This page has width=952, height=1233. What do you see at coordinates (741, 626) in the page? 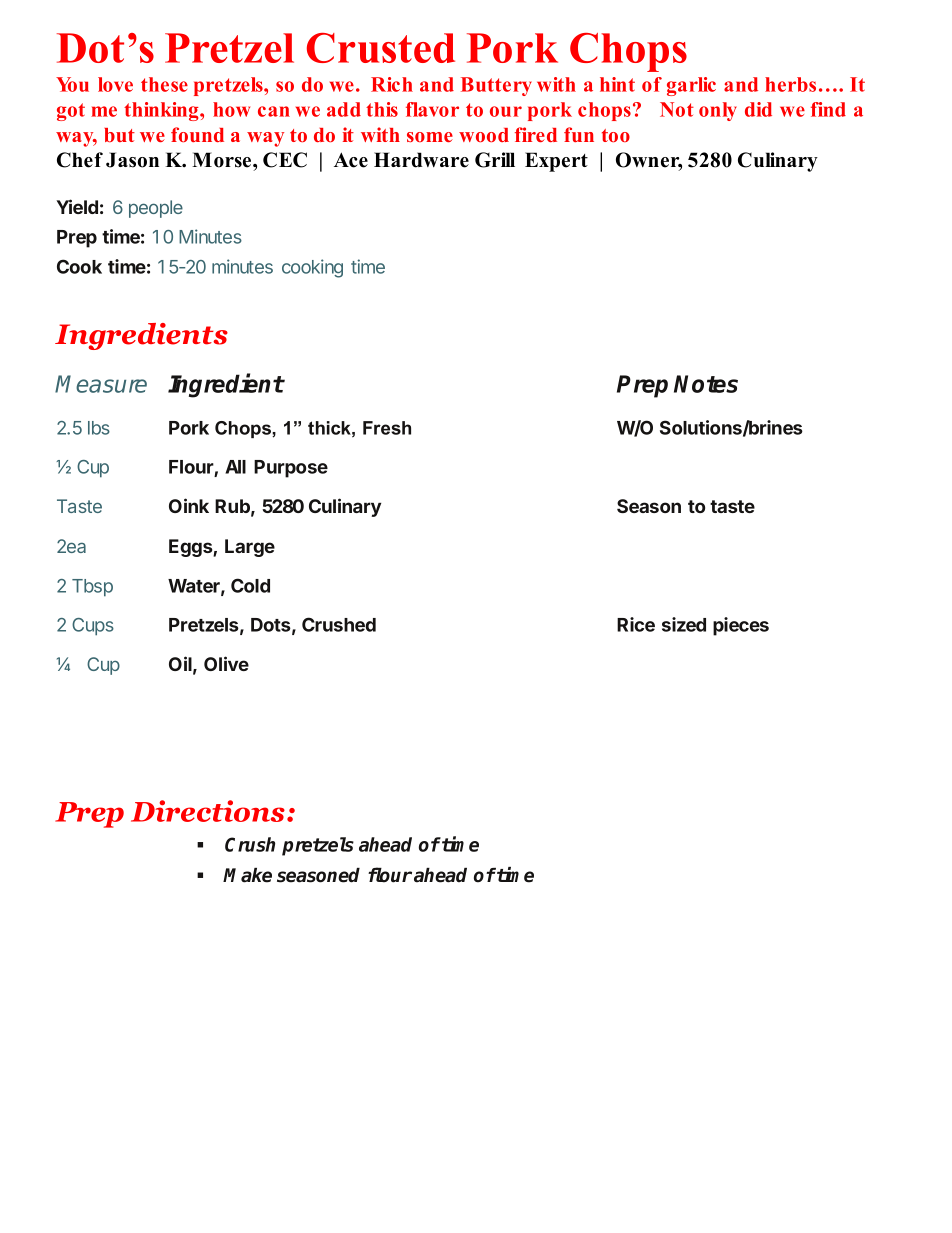
I see `pieces` at bounding box center [741, 626].
